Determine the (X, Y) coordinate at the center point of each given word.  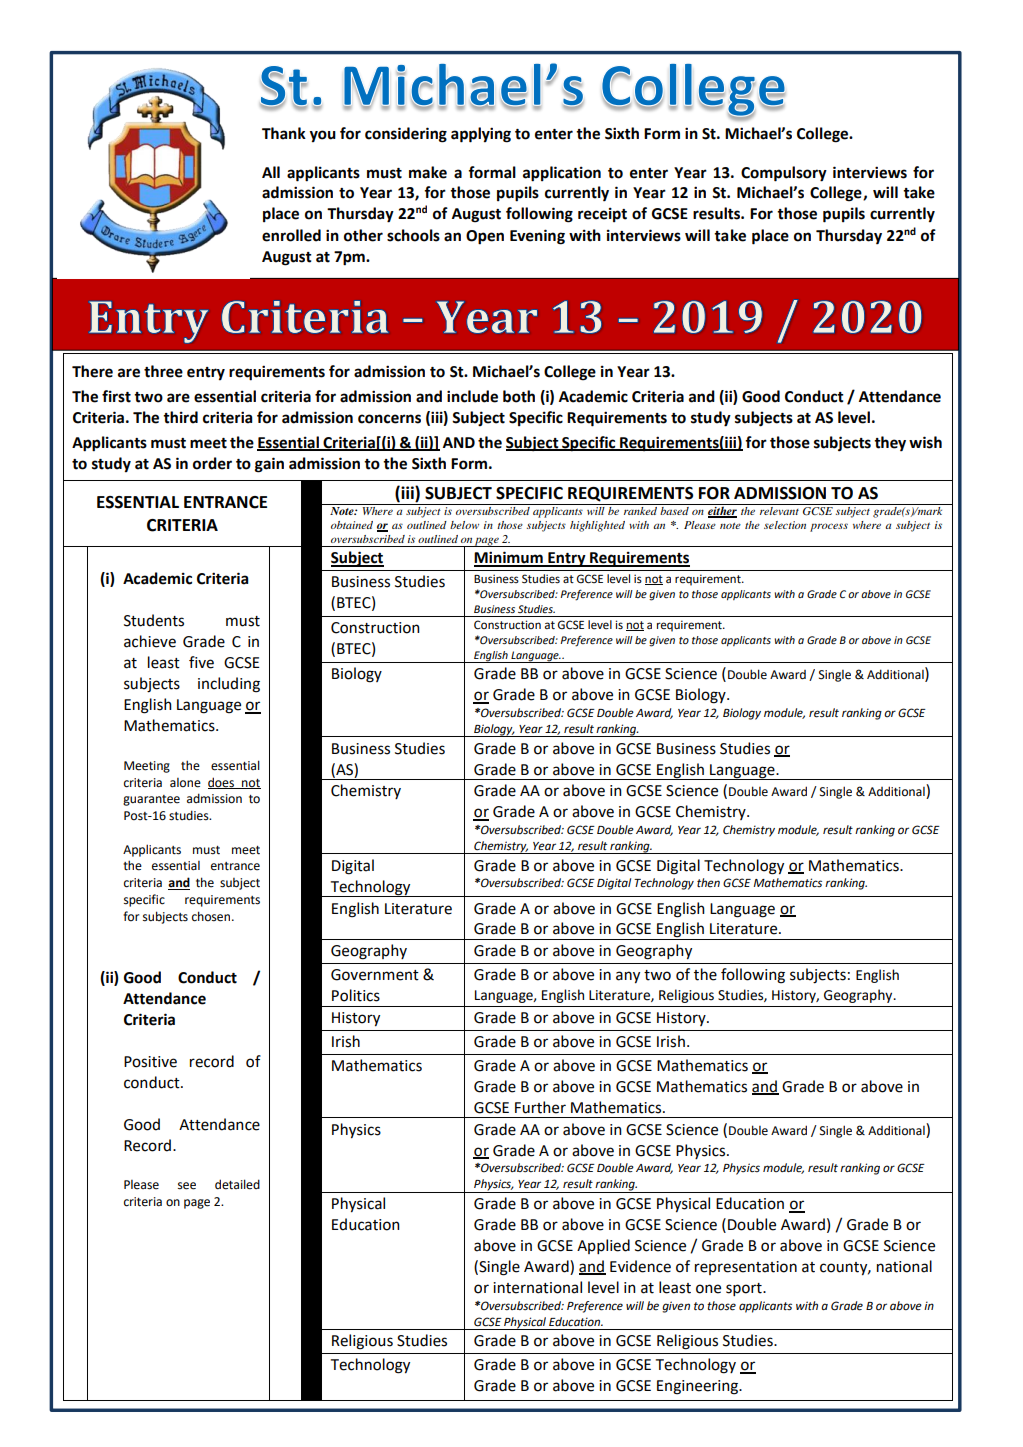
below (464, 525)
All (271, 172)
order (212, 463)
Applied (603, 1246)
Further (540, 1107)
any (628, 977)
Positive (150, 1062)
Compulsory (784, 174)
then (708, 883)
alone (185, 783)
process (829, 527)
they (890, 444)
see (187, 1186)
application (562, 174)
